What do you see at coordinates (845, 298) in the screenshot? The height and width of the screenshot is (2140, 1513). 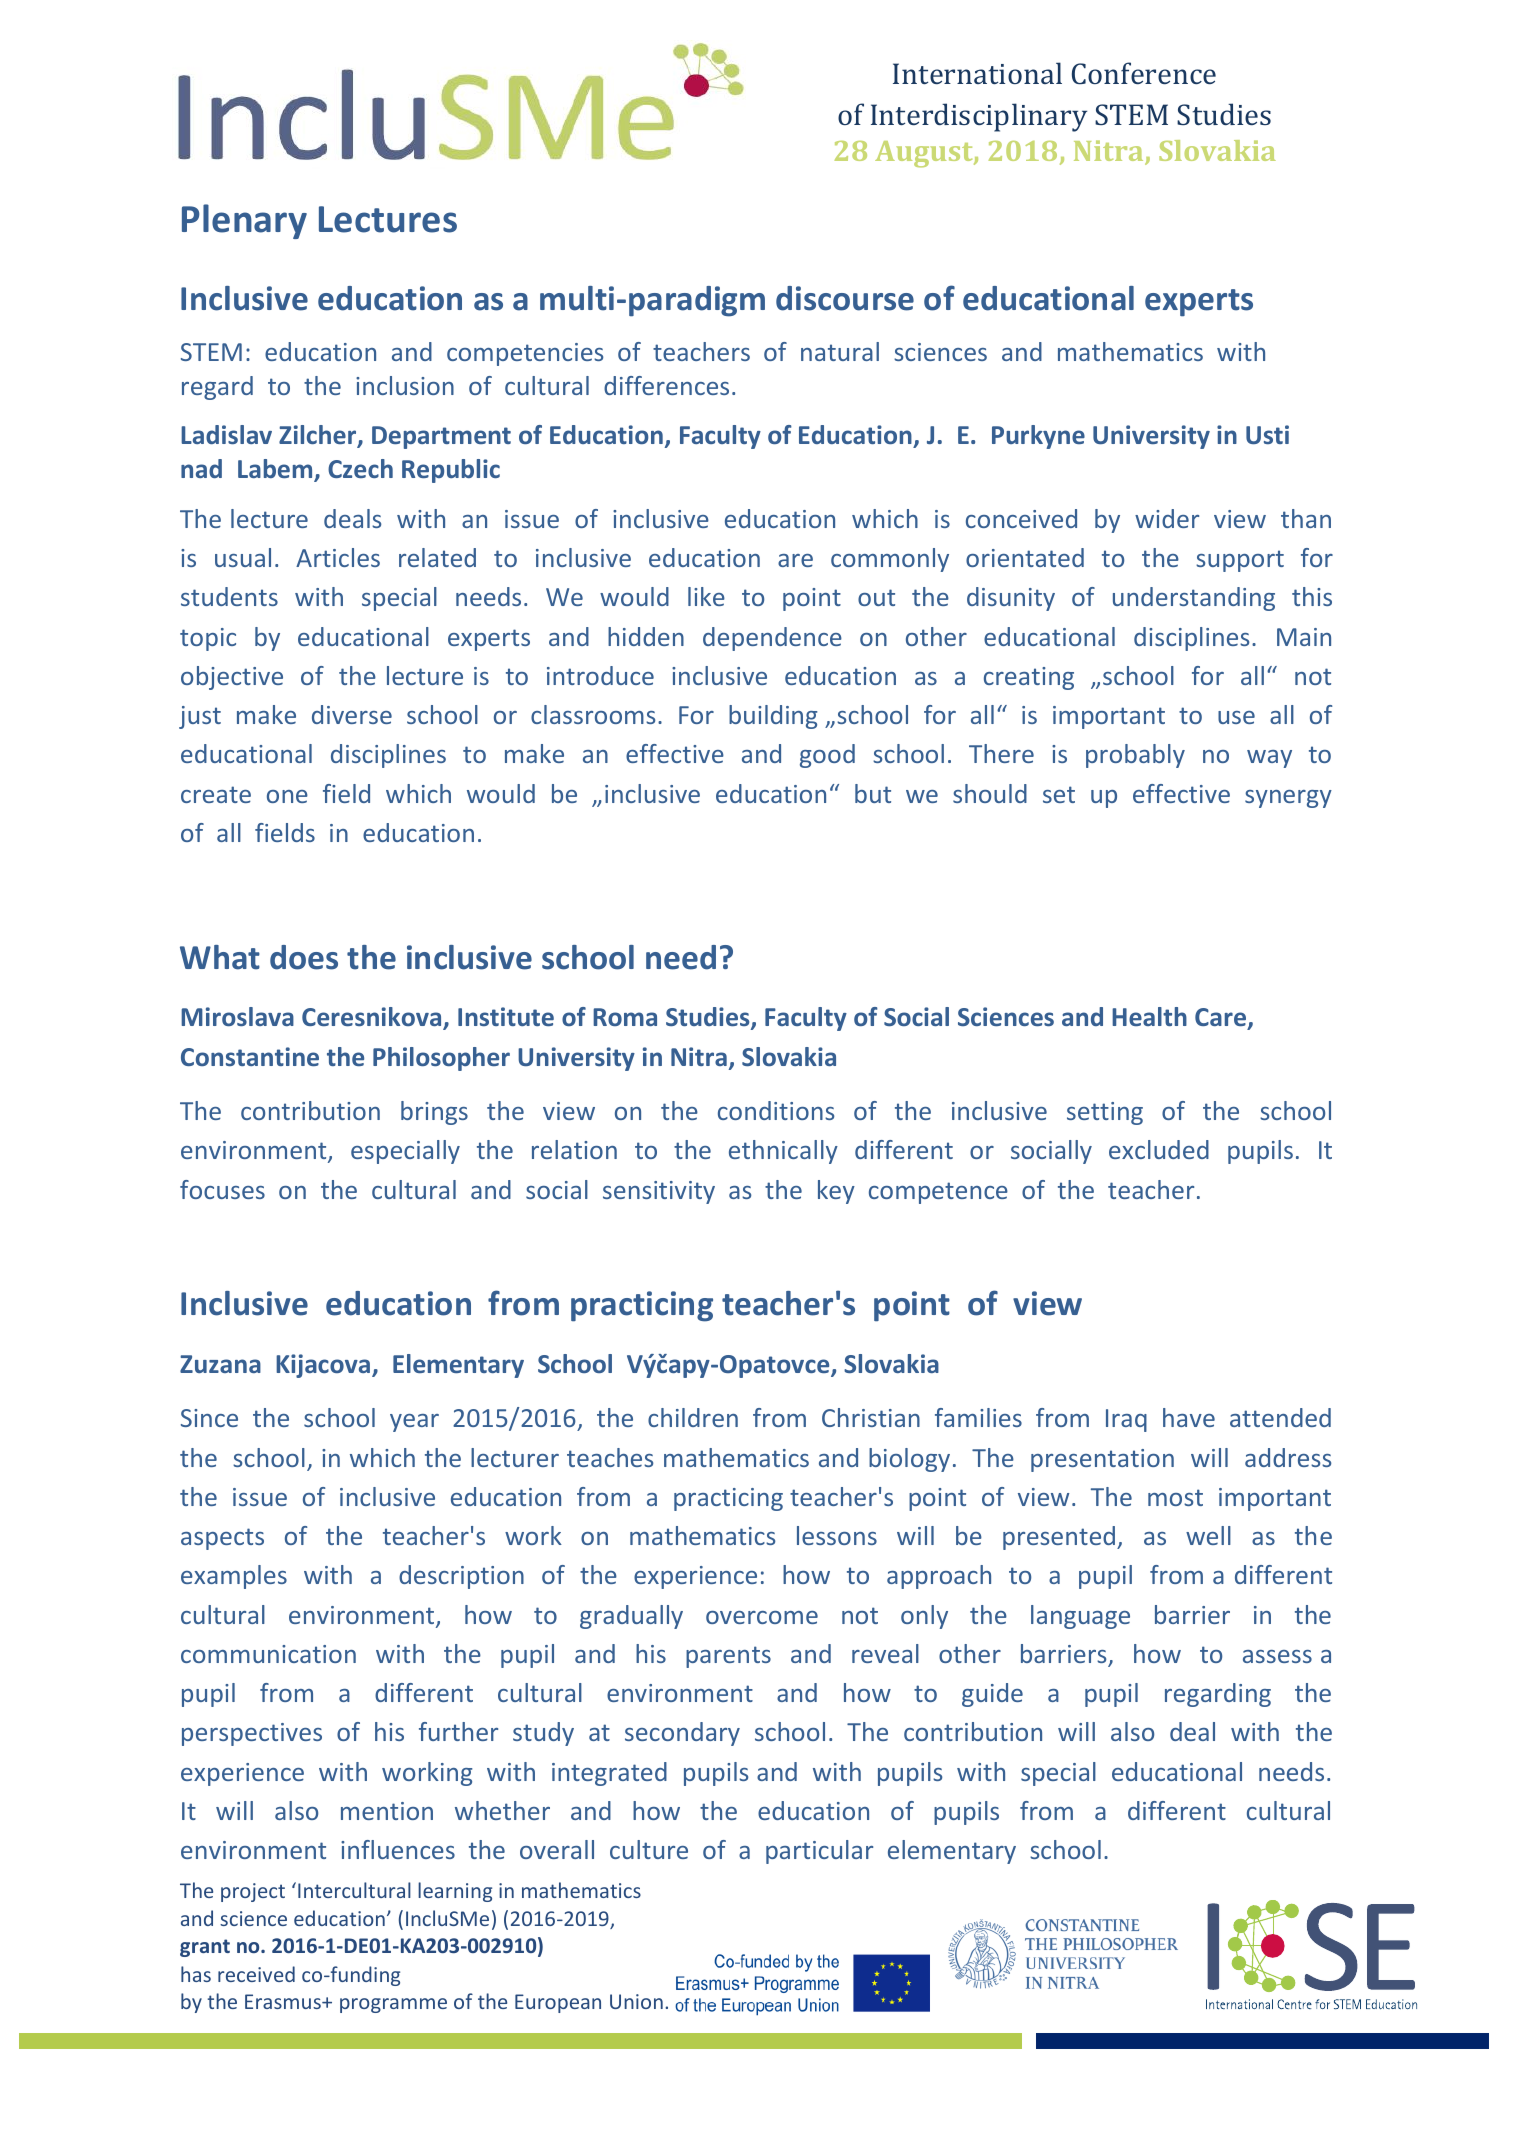 I see `discourse` at bounding box center [845, 298].
